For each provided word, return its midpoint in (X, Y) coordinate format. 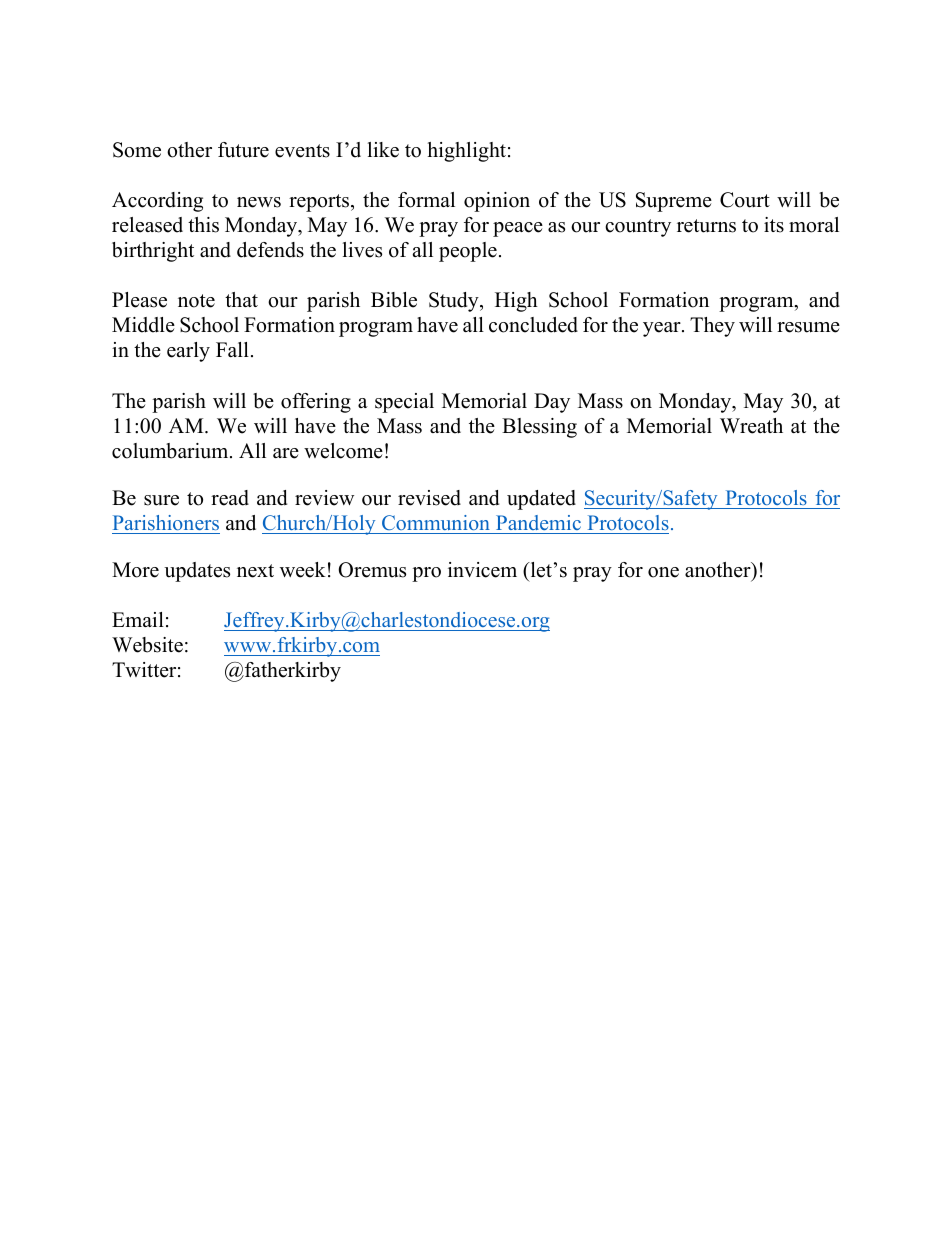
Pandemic (538, 522)
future (243, 150)
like (383, 150)
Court (745, 200)
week (303, 570)
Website (147, 645)
